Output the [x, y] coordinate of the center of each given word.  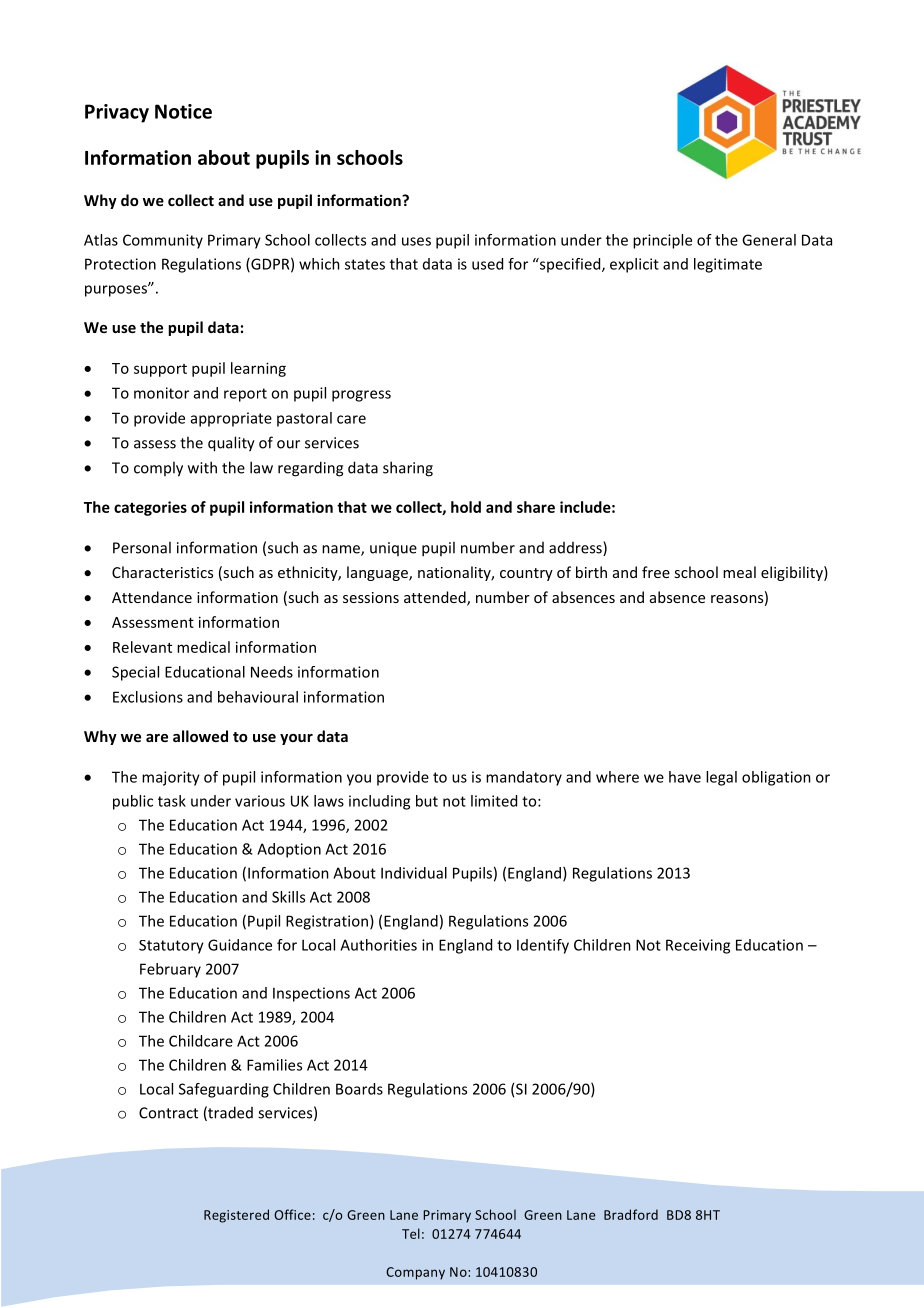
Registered [236, 1216]
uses [416, 241]
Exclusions [148, 697]
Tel [411, 1233]
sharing [408, 469]
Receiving [698, 946]
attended [436, 598]
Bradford [631, 1214]
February [170, 970]
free [656, 572]
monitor [161, 393]
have [685, 777]
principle [662, 241]
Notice [183, 111]
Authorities [378, 945]
